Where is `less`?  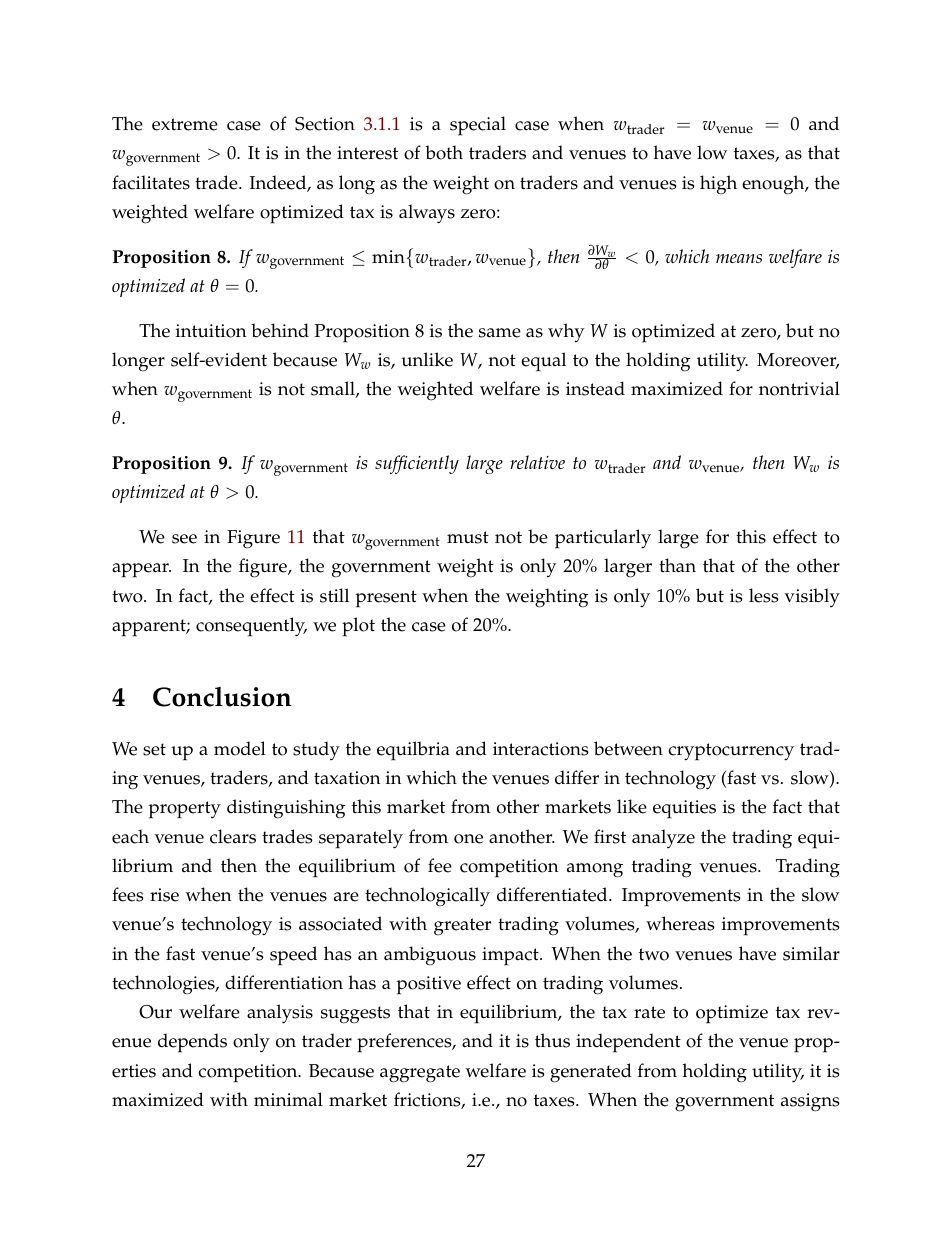
less is located at coordinates (763, 595).
